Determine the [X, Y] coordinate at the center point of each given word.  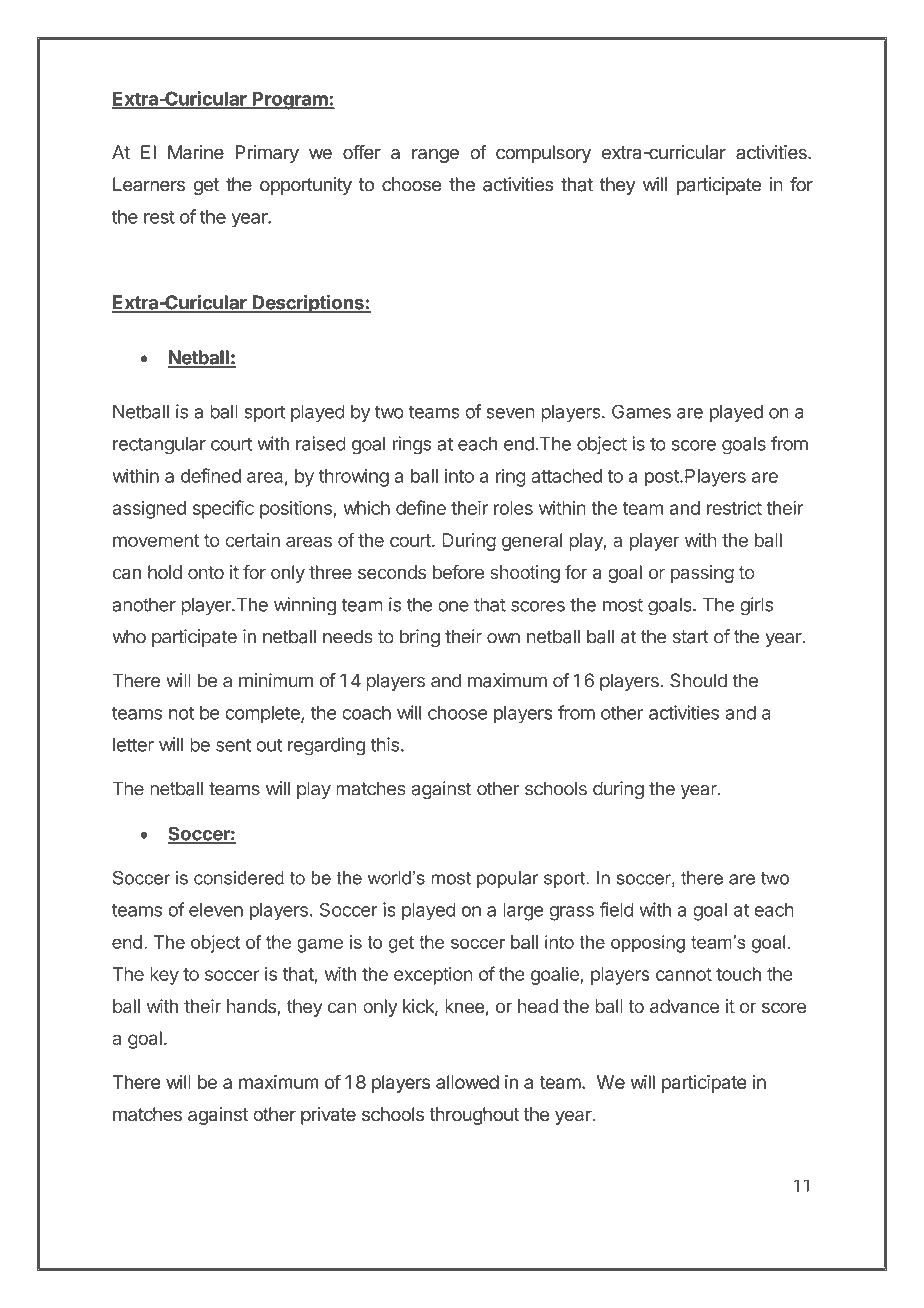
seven [510, 413]
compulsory [543, 154]
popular [508, 879]
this [384, 744]
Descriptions [308, 304]
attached [566, 476]
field [616, 909]
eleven [216, 910]
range [435, 155]
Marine [196, 152]
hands [252, 1007]
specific [223, 509]
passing [702, 574]
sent [233, 745]
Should [698, 680]
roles [513, 508]
